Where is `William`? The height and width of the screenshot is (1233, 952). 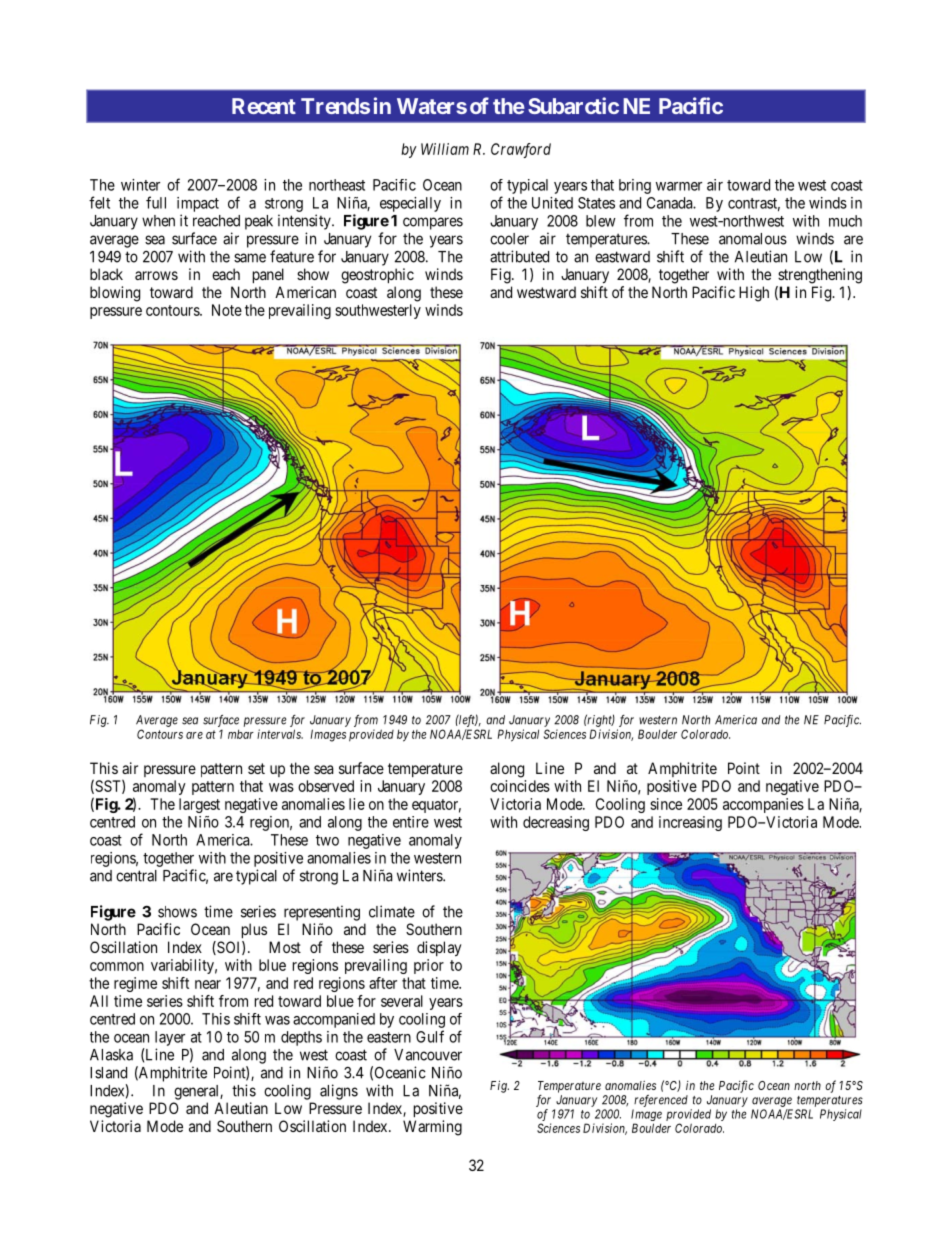
William is located at coordinates (445, 149).
